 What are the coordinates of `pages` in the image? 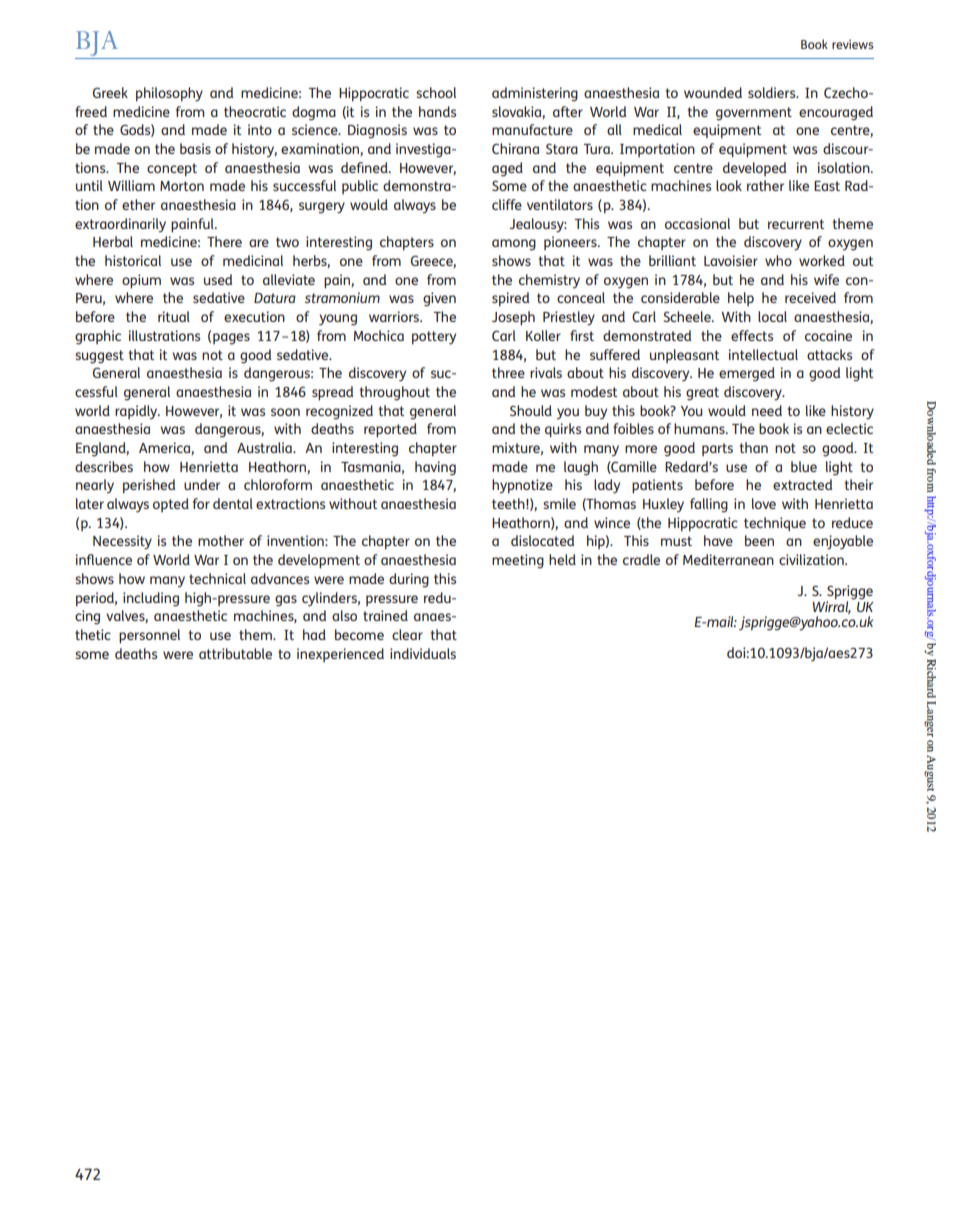 It's located at (231, 339).
